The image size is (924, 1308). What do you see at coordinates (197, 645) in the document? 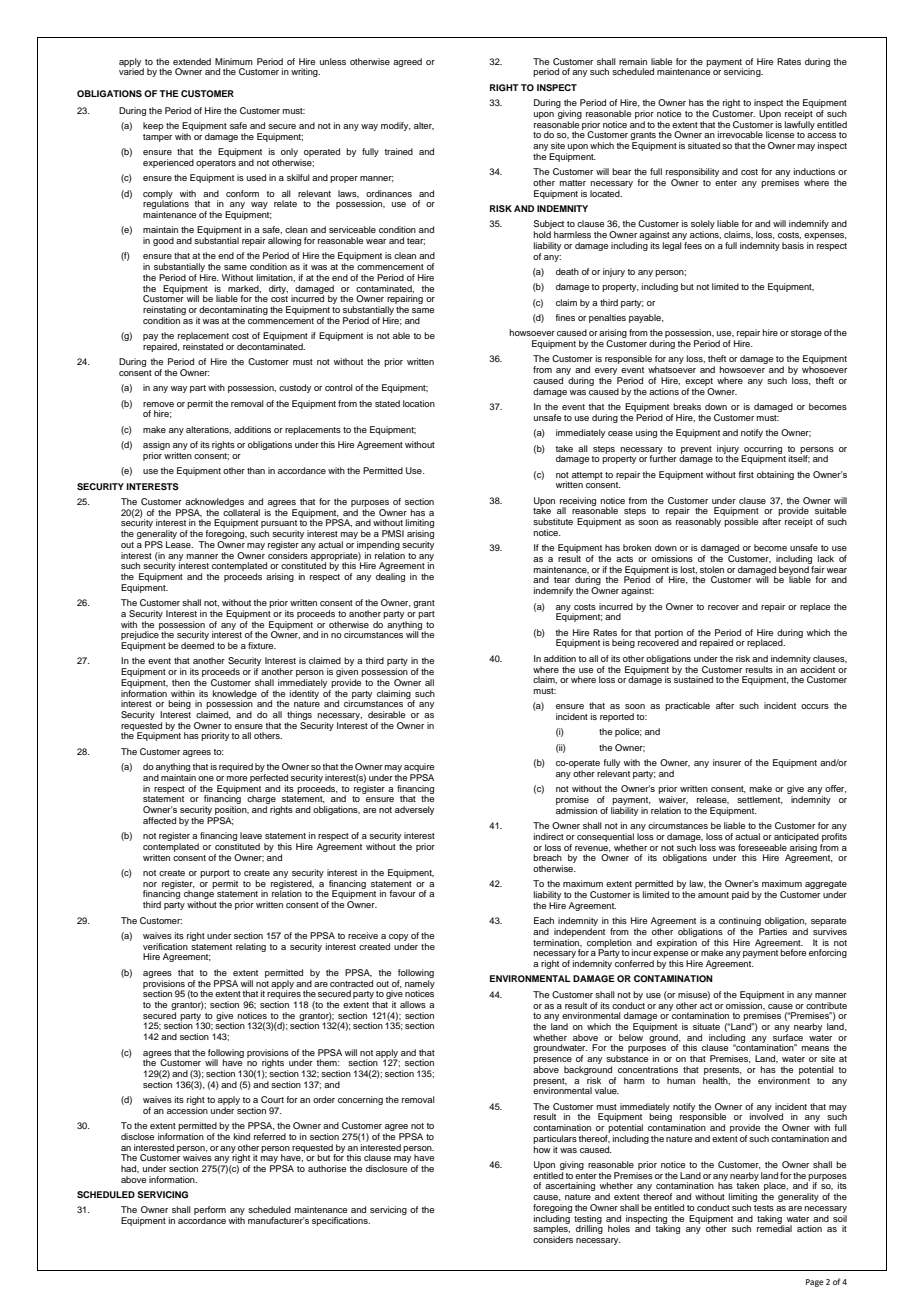
I see `deemed` at bounding box center [197, 645].
